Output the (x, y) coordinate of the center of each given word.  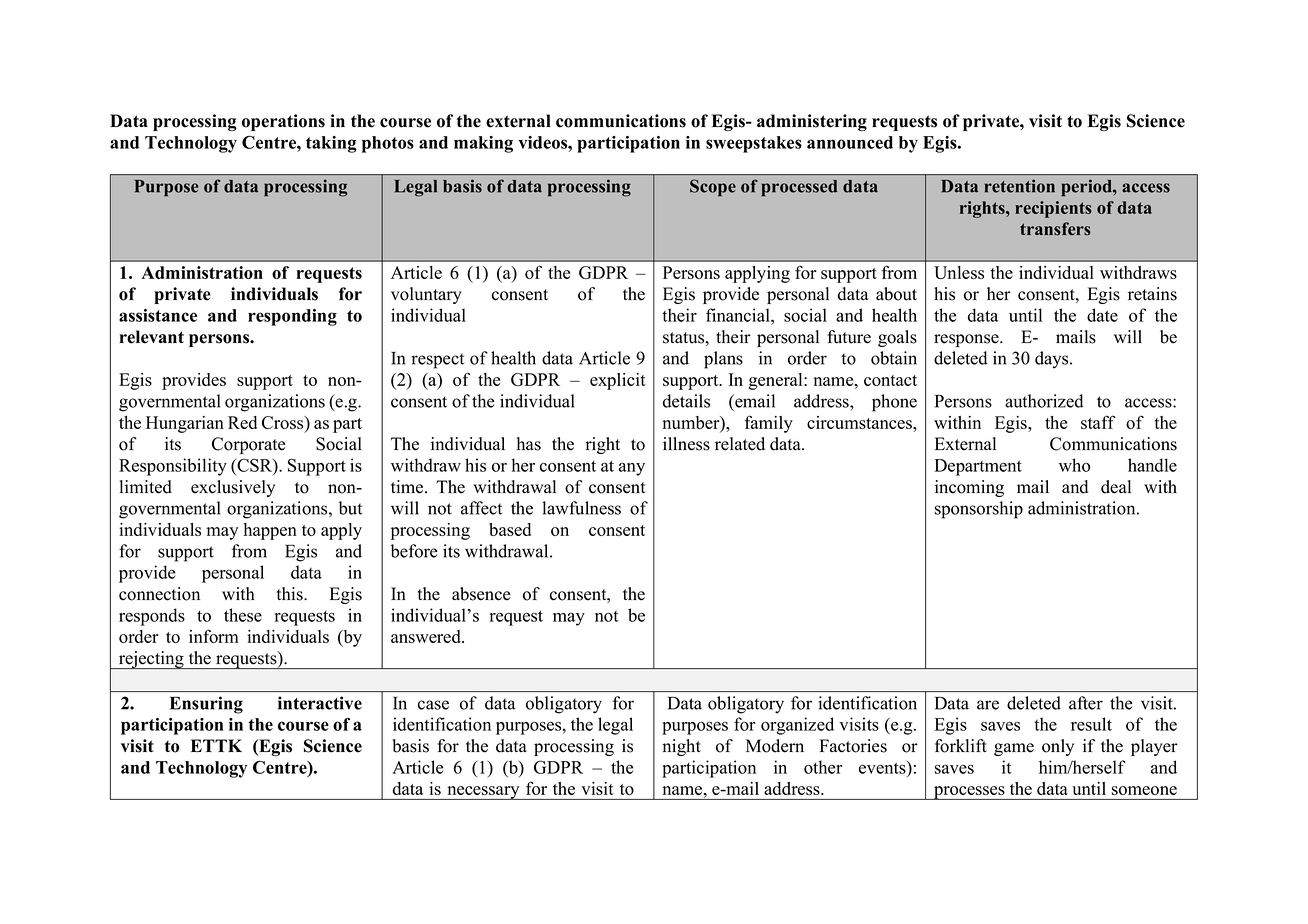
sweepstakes (754, 144)
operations (283, 122)
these (243, 615)
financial (739, 315)
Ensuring (206, 705)
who (1074, 465)
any (632, 469)
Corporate (249, 445)
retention (1020, 186)
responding (292, 317)
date (1102, 315)
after (1086, 703)
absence (481, 594)
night (681, 747)
